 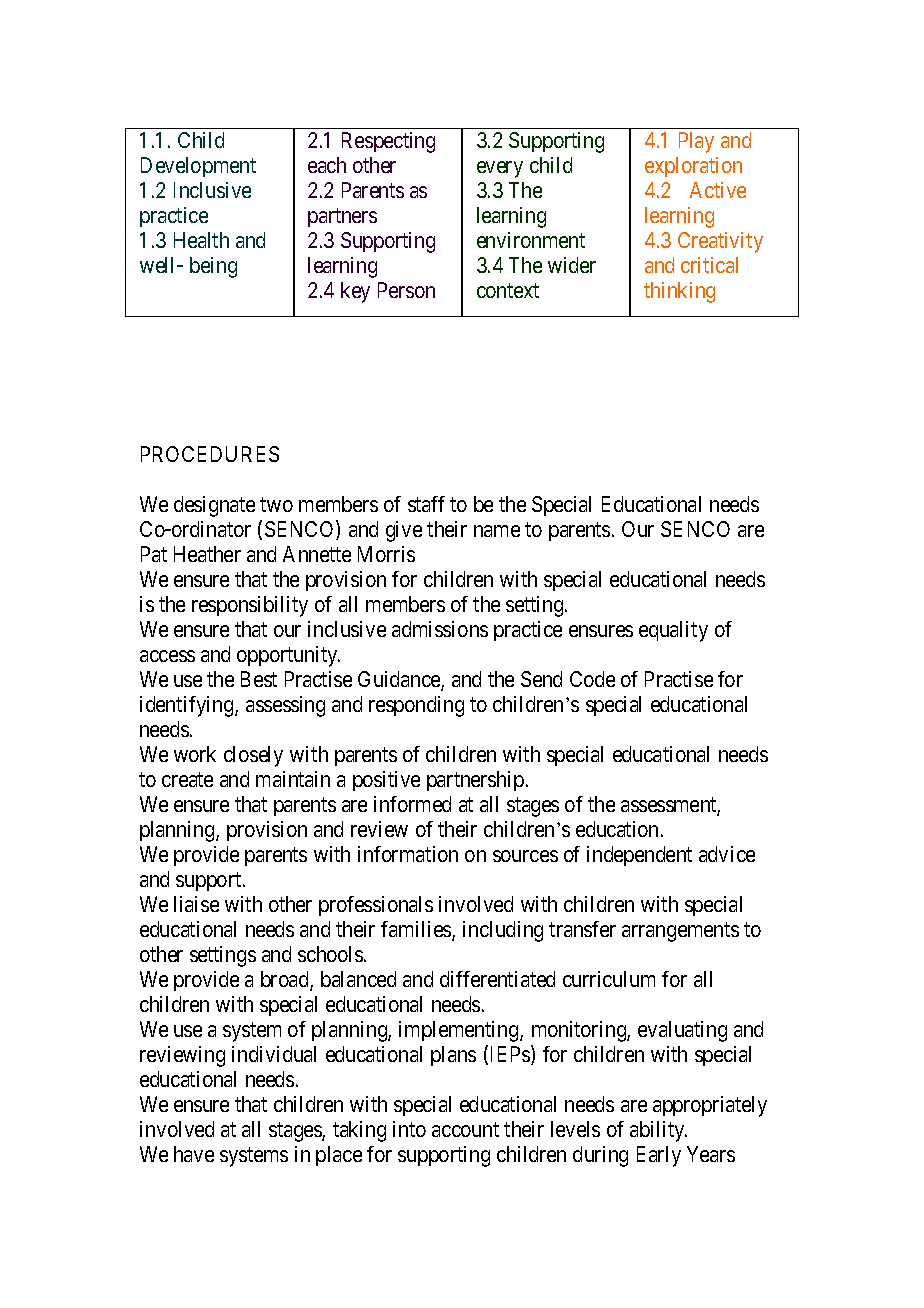 What do you see at coordinates (693, 167) in the screenshot?
I see `exploration` at bounding box center [693, 167].
